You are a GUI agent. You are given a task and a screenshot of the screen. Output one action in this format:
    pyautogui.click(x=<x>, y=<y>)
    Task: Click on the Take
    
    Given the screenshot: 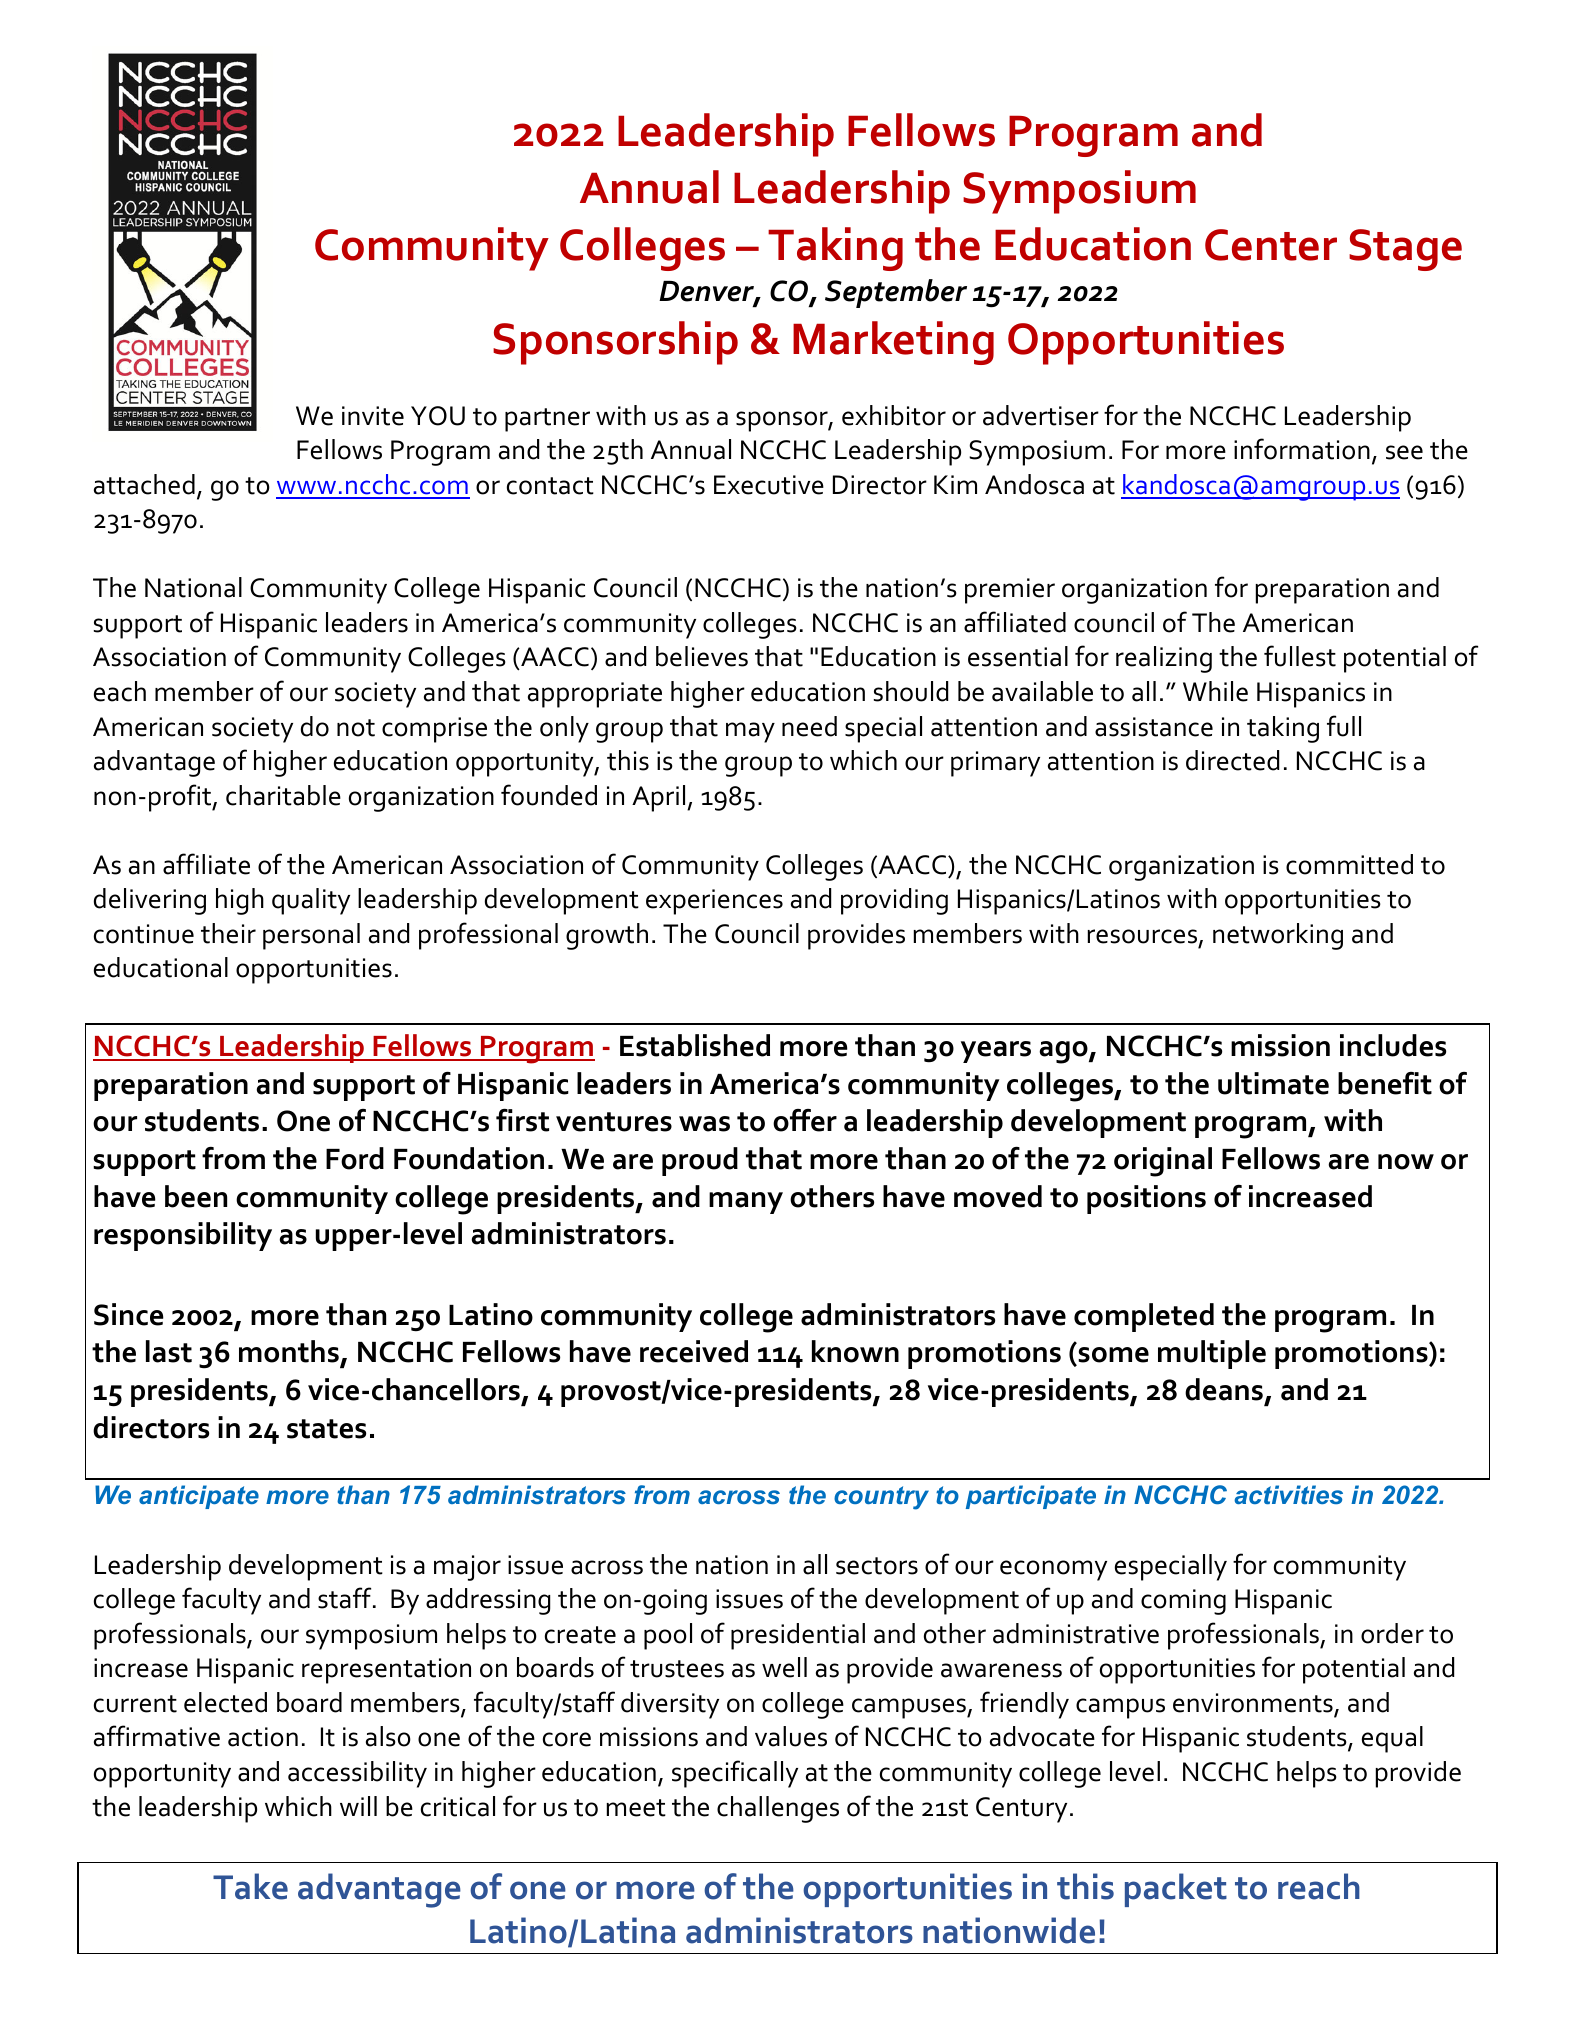 What is the action you would take?
    pyautogui.click(x=250, y=1886)
